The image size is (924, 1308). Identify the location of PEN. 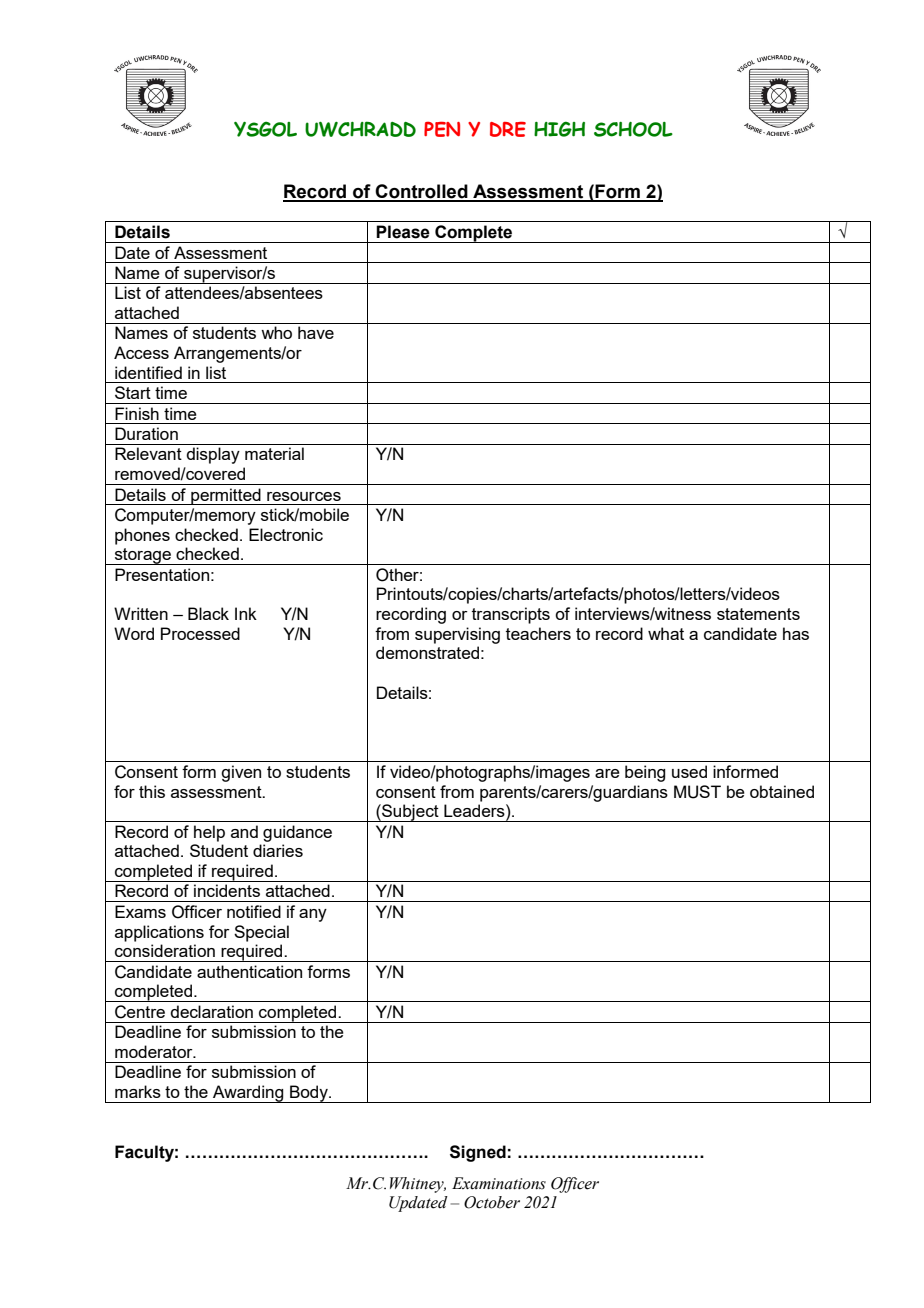
(442, 129).
